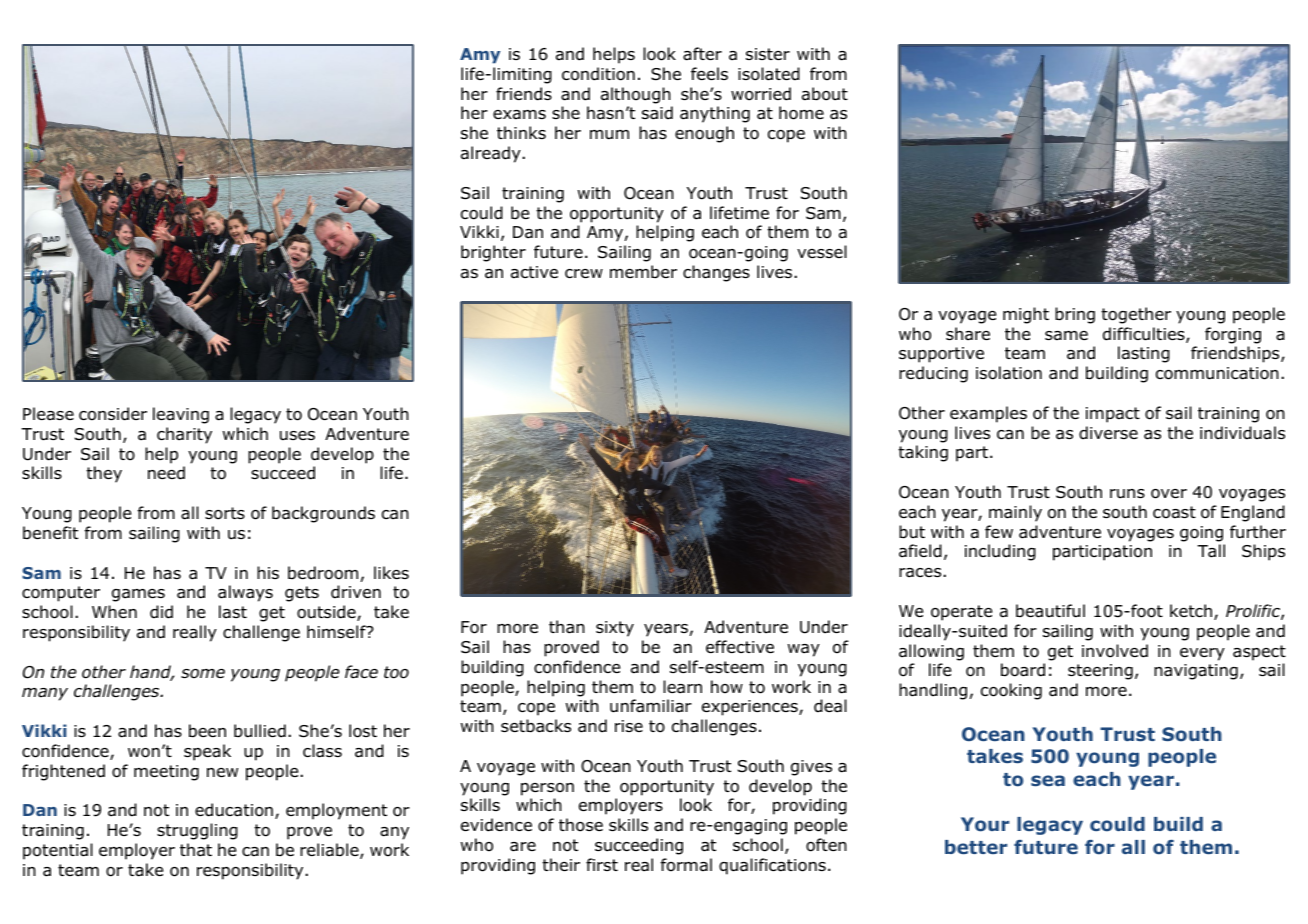  What do you see at coordinates (196, 850) in the screenshot?
I see `that` at bounding box center [196, 850].
